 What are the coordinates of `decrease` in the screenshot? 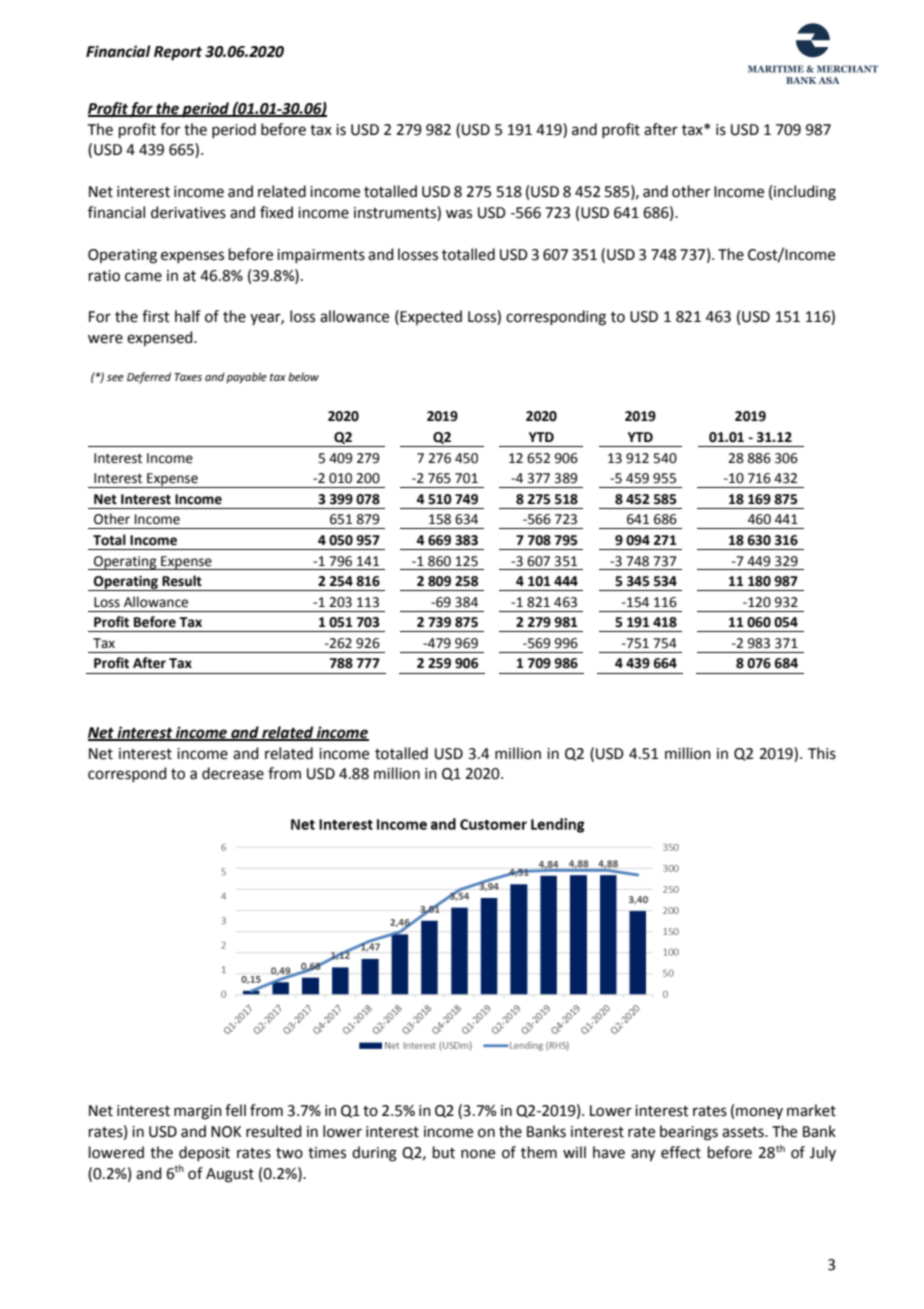 It's located at (233, 773).
